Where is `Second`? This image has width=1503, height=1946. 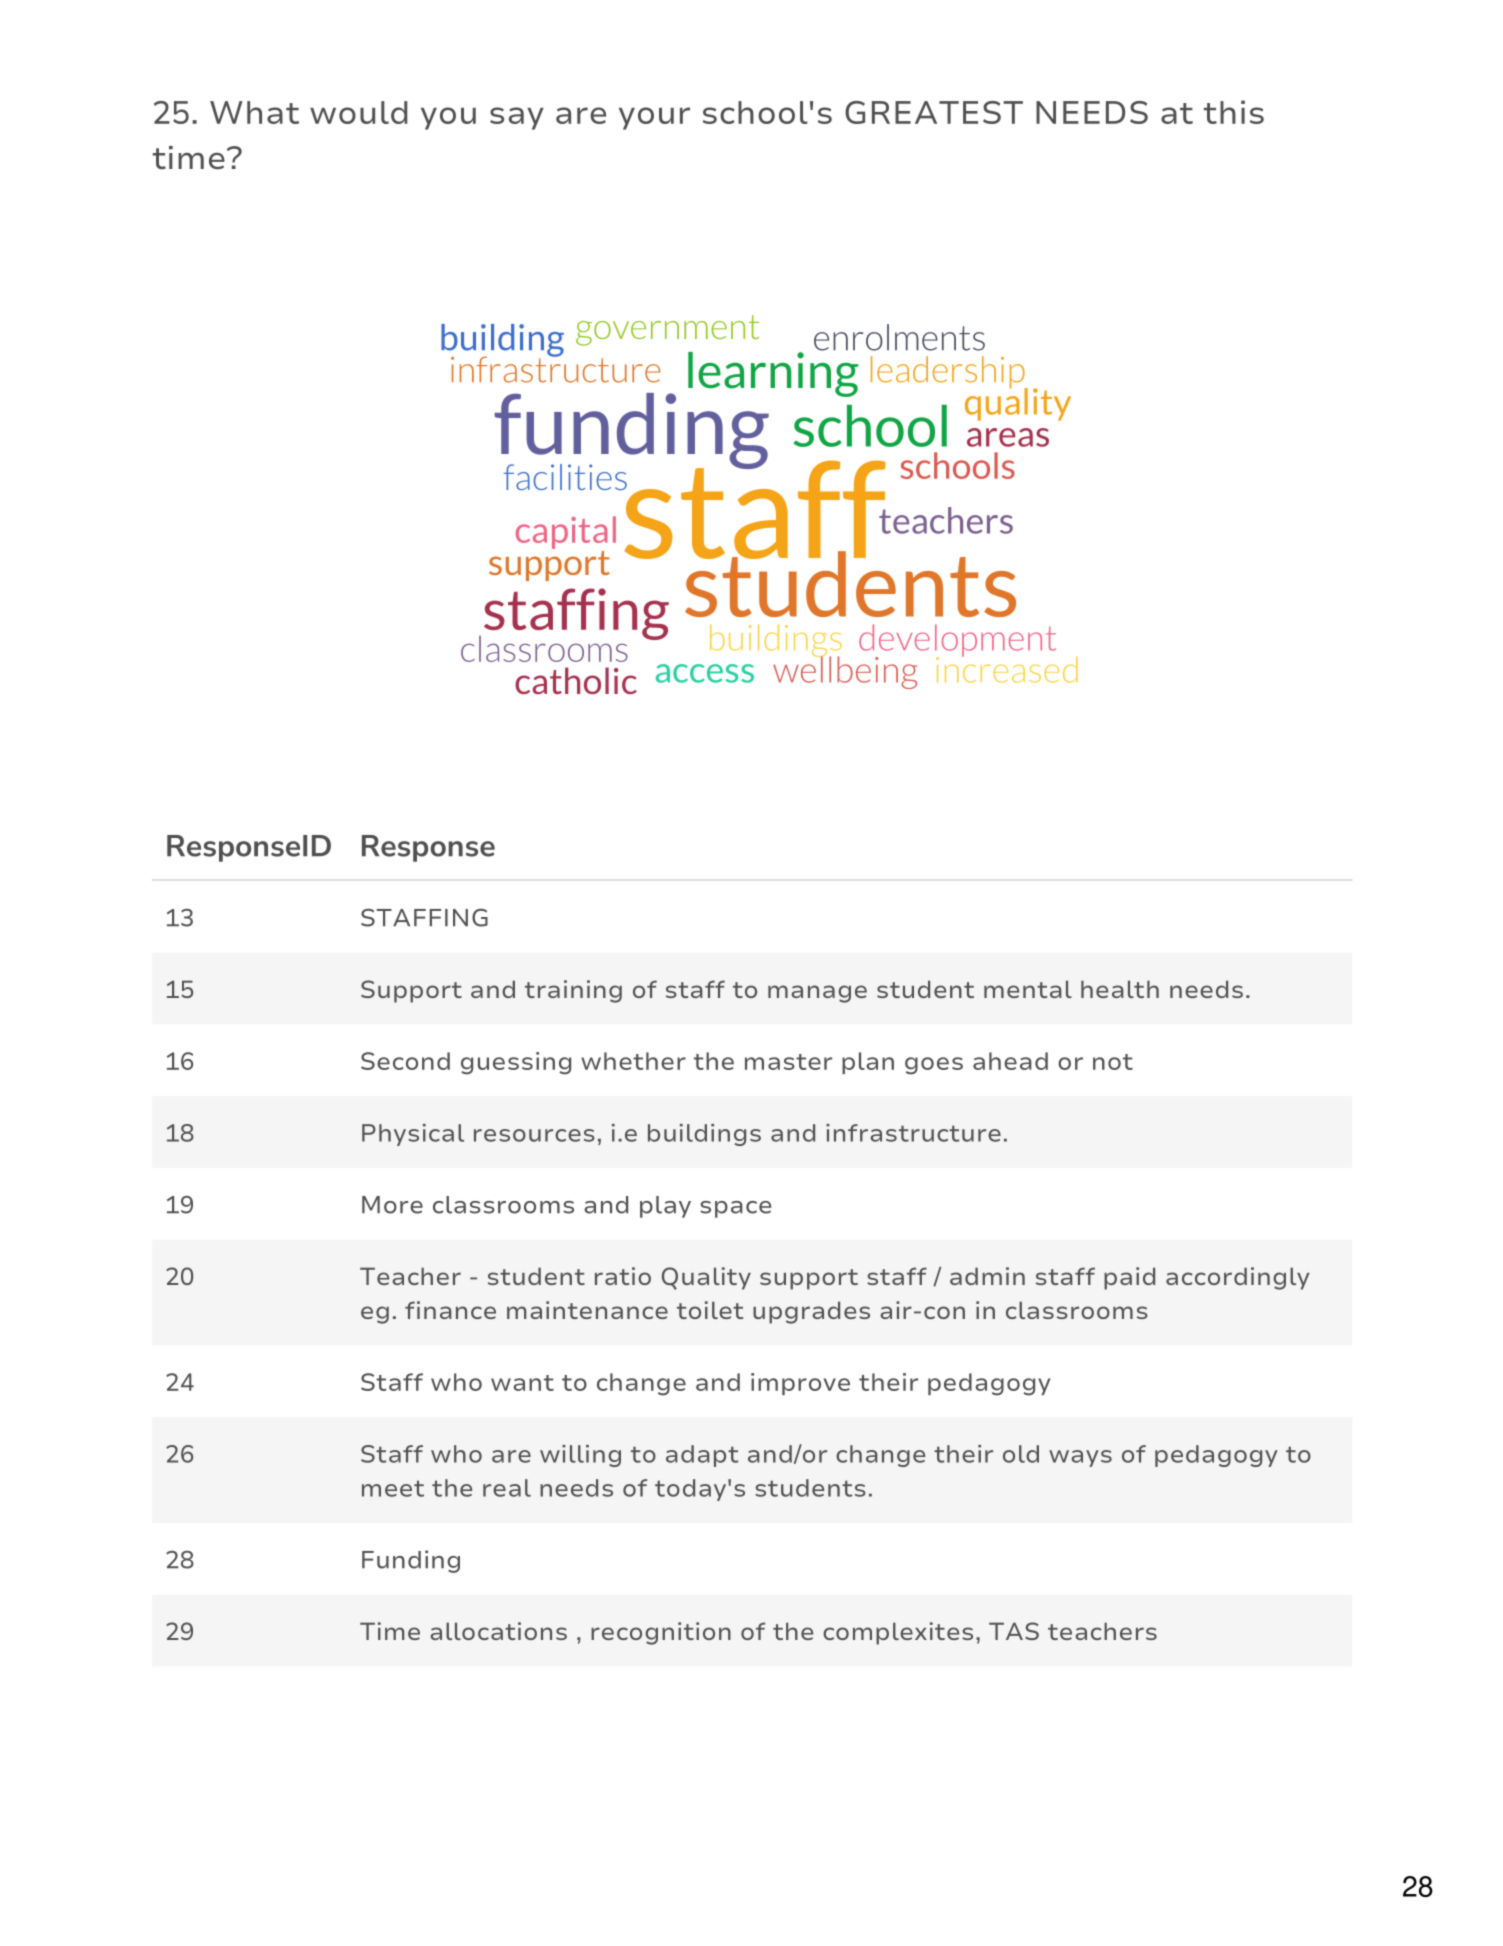 Second is located at coordinates (405, 1061).
